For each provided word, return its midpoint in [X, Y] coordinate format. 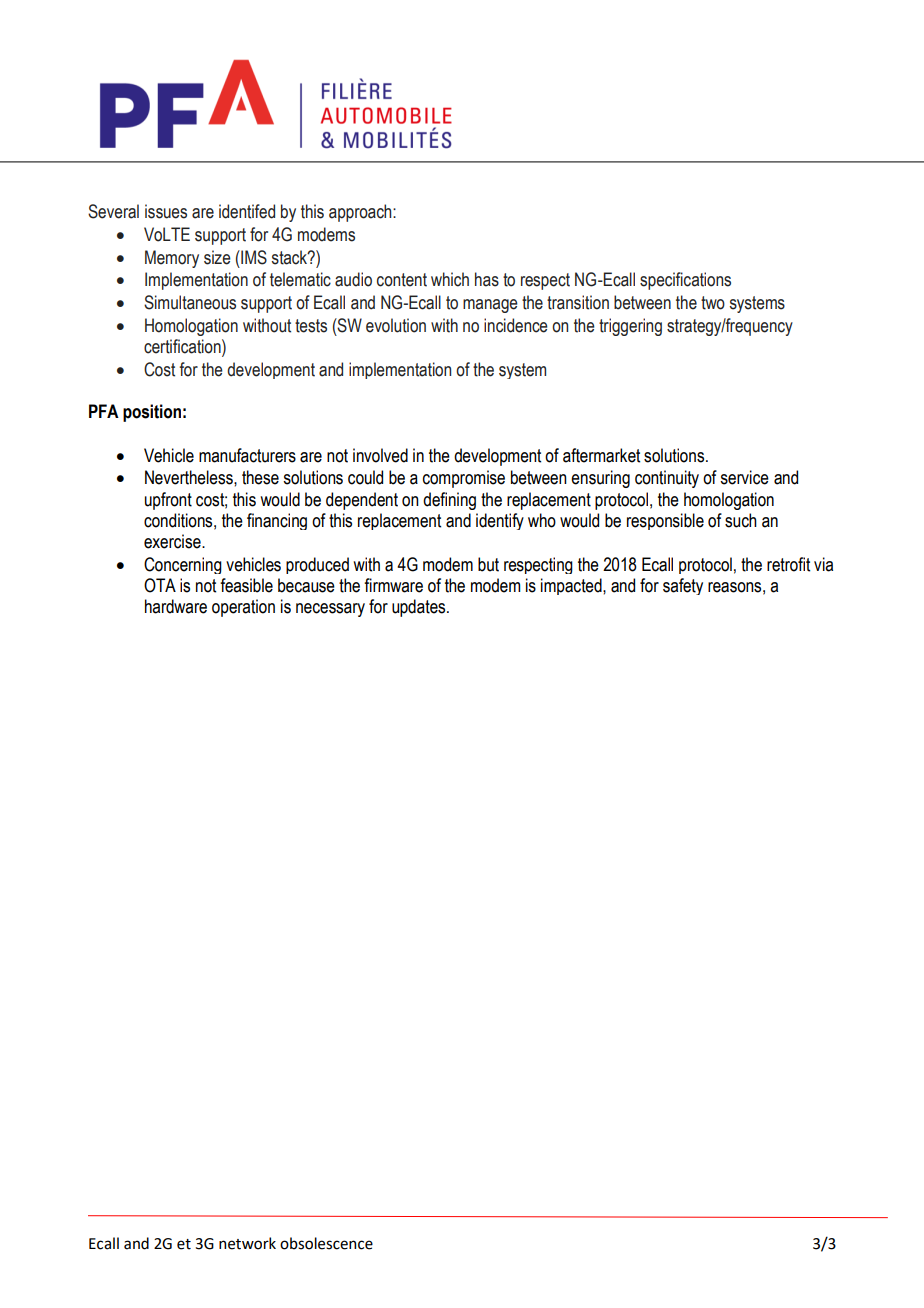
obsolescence [326, 1243]
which [450, 279]
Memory [172, 259]
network [247, 1243]
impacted [572, 586]
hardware [176, 606]
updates [420, 608]
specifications [685, 281]
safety [683, 586]
